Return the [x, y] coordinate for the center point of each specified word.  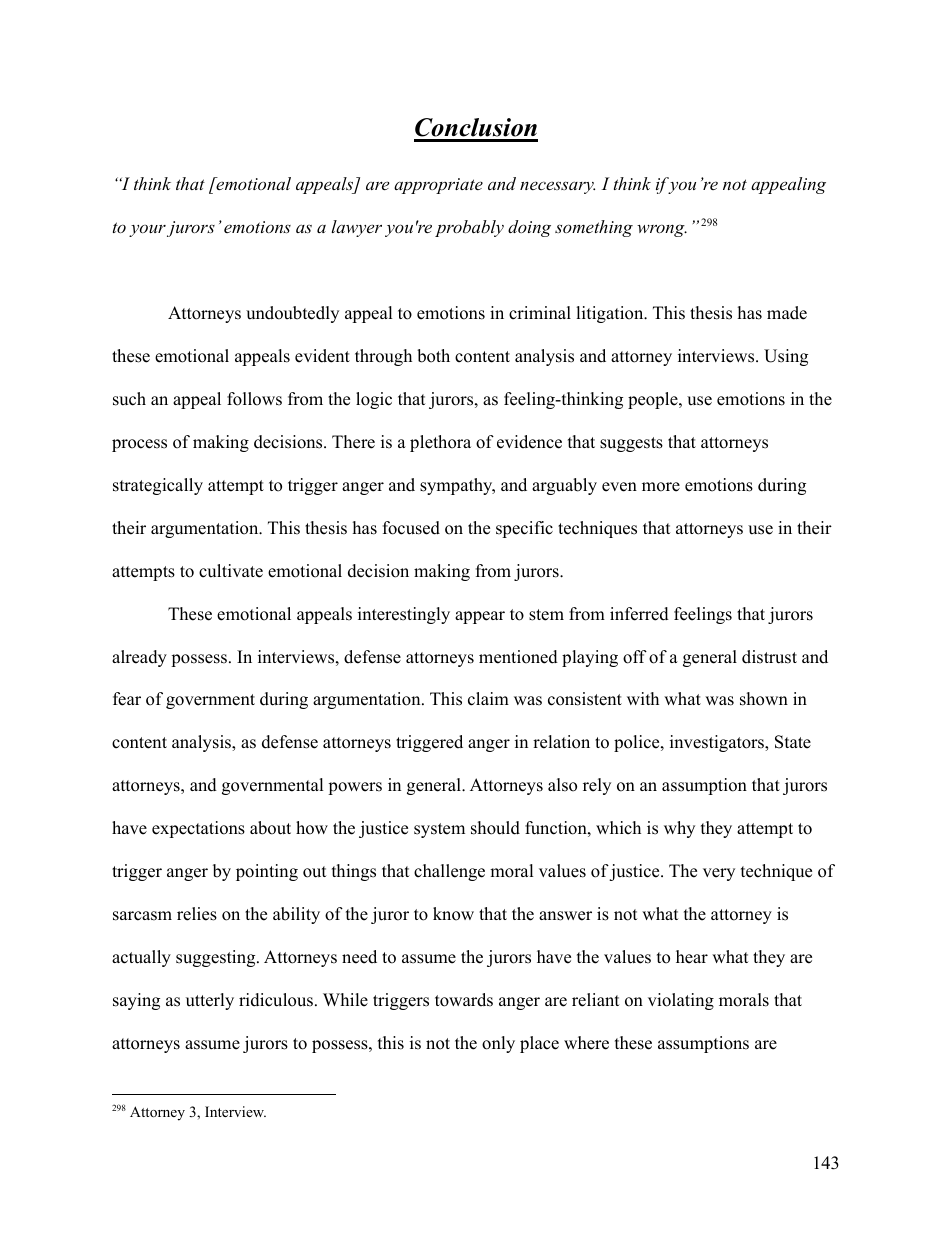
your [147, 231]
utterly [210, 1001]
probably [469, 228]
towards [464, 1000]
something [594, 228]
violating [681, 1001]
